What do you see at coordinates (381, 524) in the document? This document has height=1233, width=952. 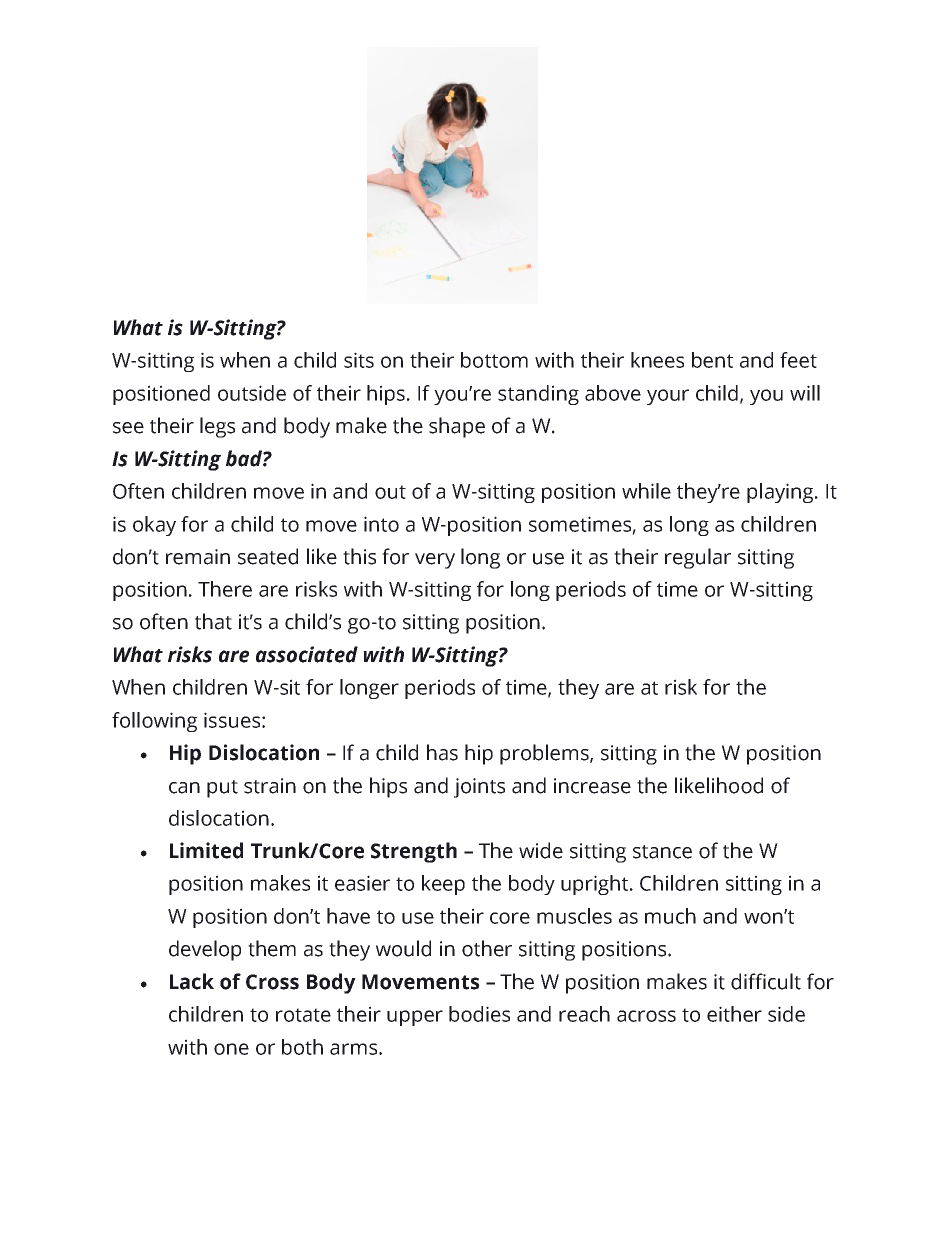 I see `into` at bounding box center [381, 524].
